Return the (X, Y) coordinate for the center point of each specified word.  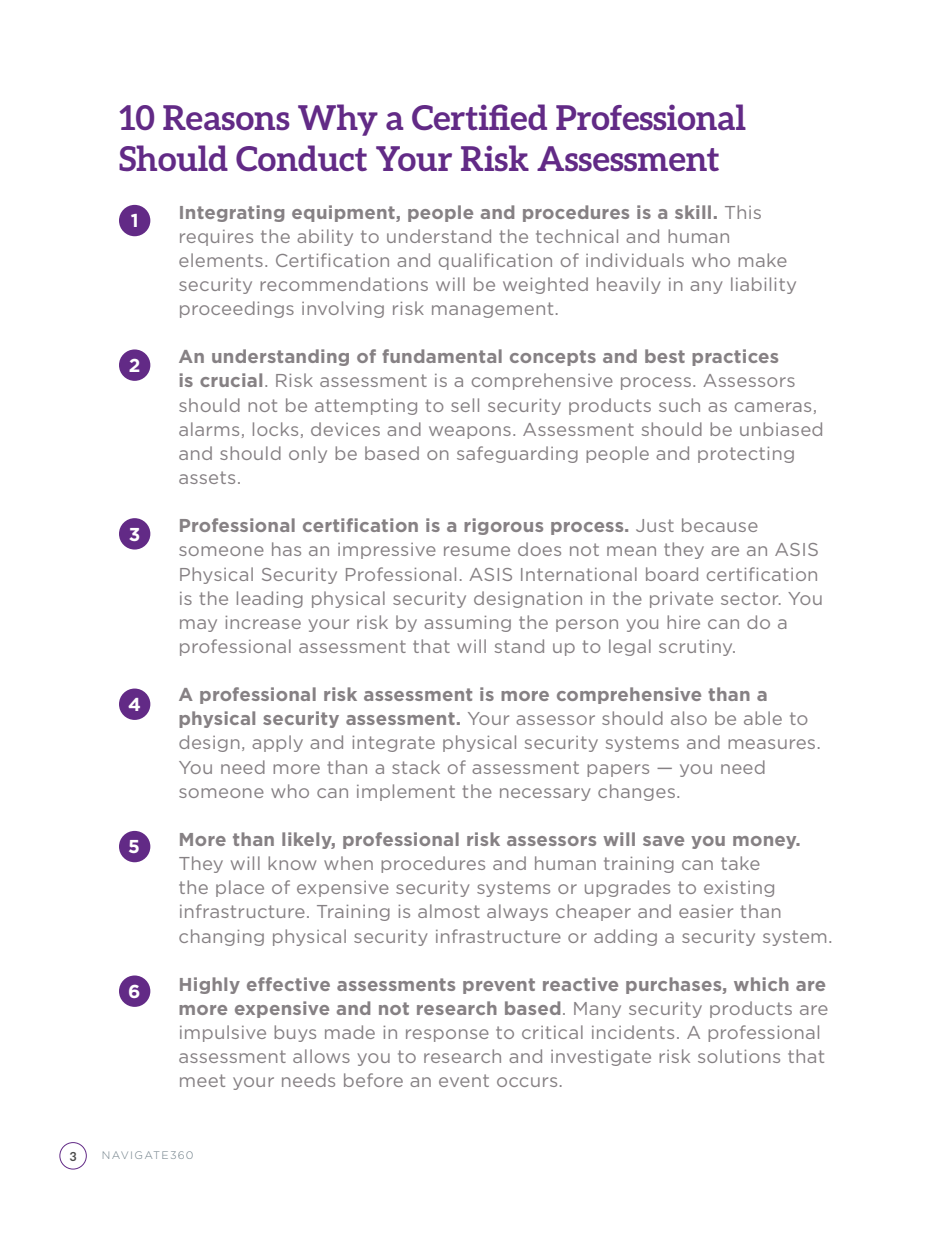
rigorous (503, 526)
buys (295, 1033)
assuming (467, 624)
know (292, 863)
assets (207, 477)
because (720, 525)
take (740, 863)
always (517, 912)
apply (277, 743)
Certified (479, 117)
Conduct (301, 158)
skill (693, 212)
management (492, 310)
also (689, 718)
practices (735, 357)
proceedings (237, 309)
